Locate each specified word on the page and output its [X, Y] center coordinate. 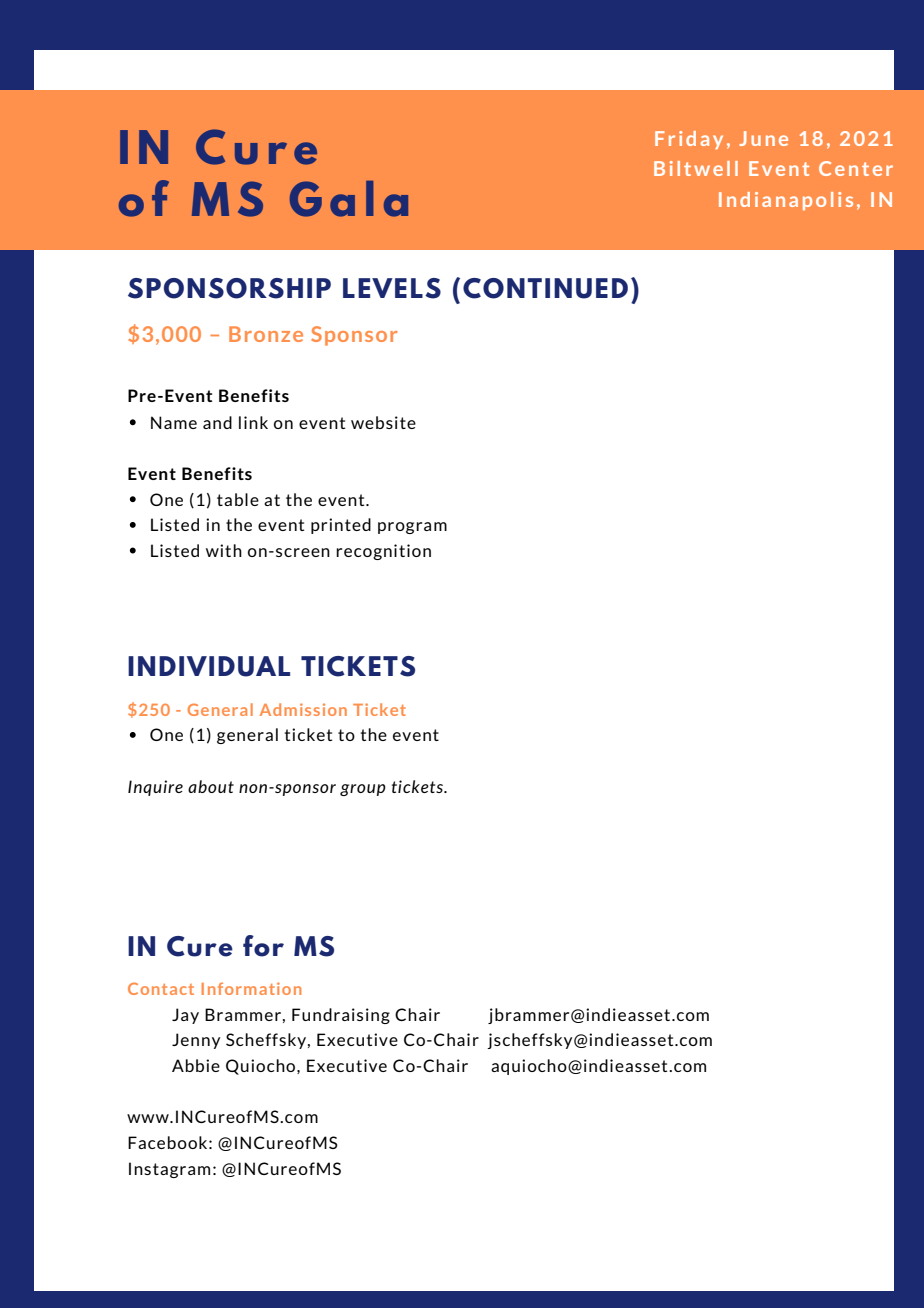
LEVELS [392, 288]
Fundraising [341, 1016]
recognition [383, 552]
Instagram [169, 1170]
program [412, 528]
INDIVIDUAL [209, 666]
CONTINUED [545, 288]
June [763, 138]
